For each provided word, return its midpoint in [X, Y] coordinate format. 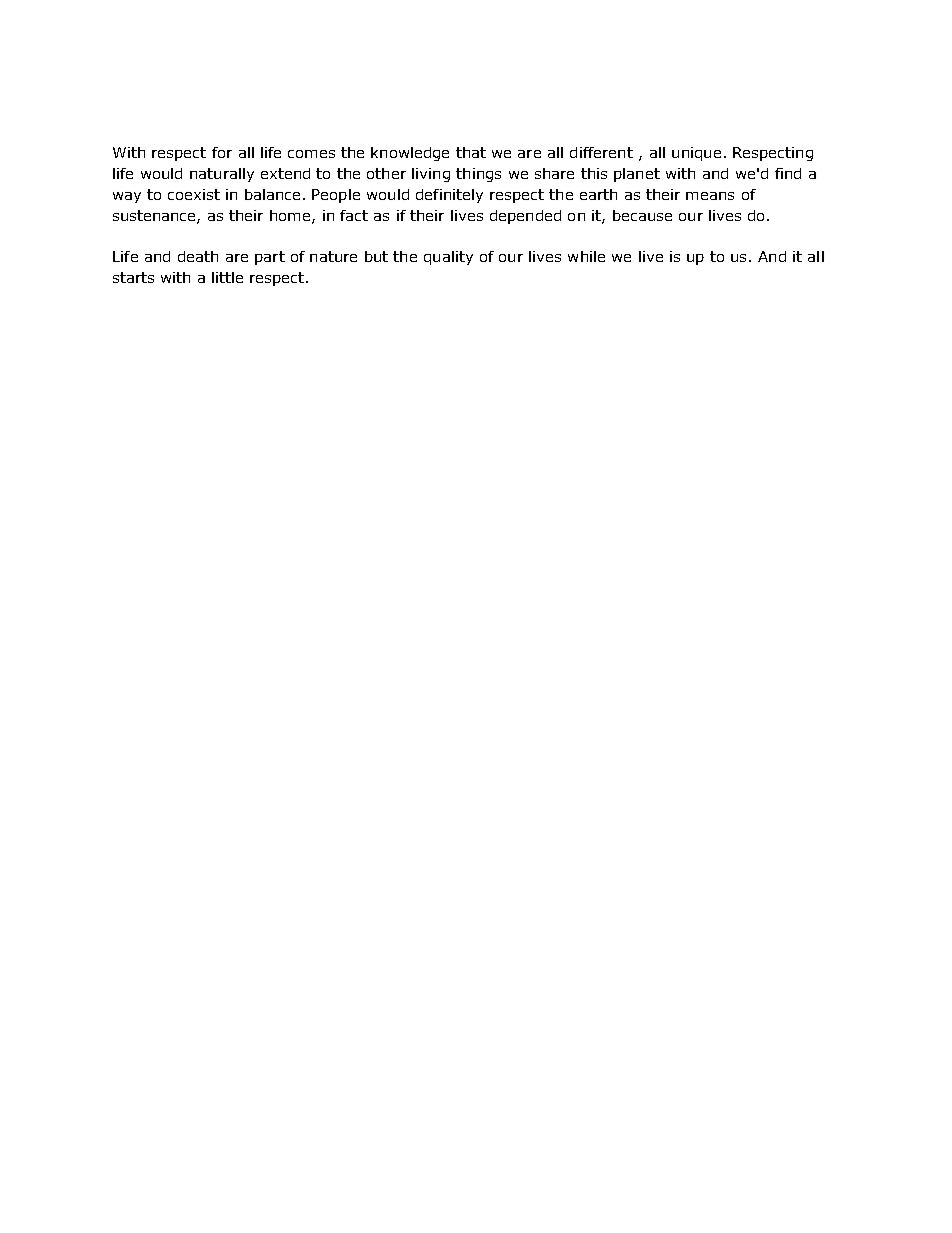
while [586, 256]
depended [525, 217]
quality [448, 258]
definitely [449, 196]
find [788, 173]
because [642, 215]
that [471, 152]
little [227, 277]
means [710, 196]
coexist [194, 194]
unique [696, 154]
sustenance [155, 217]
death [198, 256]
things [478, 175]
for [222, 152]
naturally [222, 175]
